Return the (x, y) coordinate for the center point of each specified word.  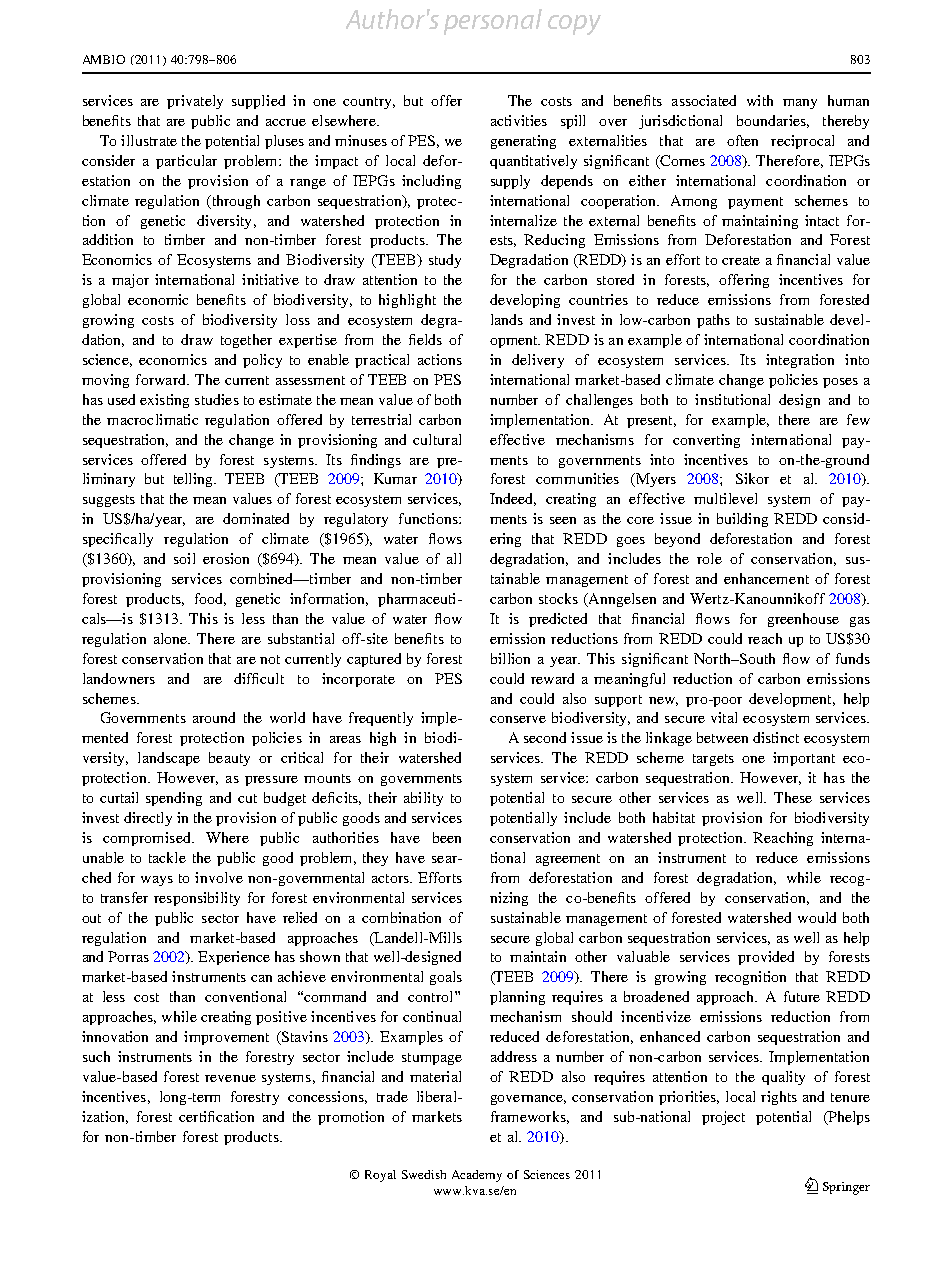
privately (195, 102)
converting (706, 441)
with (760, 100)
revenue (230, 1078)
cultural (437, 439)
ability (423, 799)
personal (493, 22)
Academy (477, 1176)
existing (164, 401)
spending (174, 799)
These (793, 797)
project (723, 1118)
